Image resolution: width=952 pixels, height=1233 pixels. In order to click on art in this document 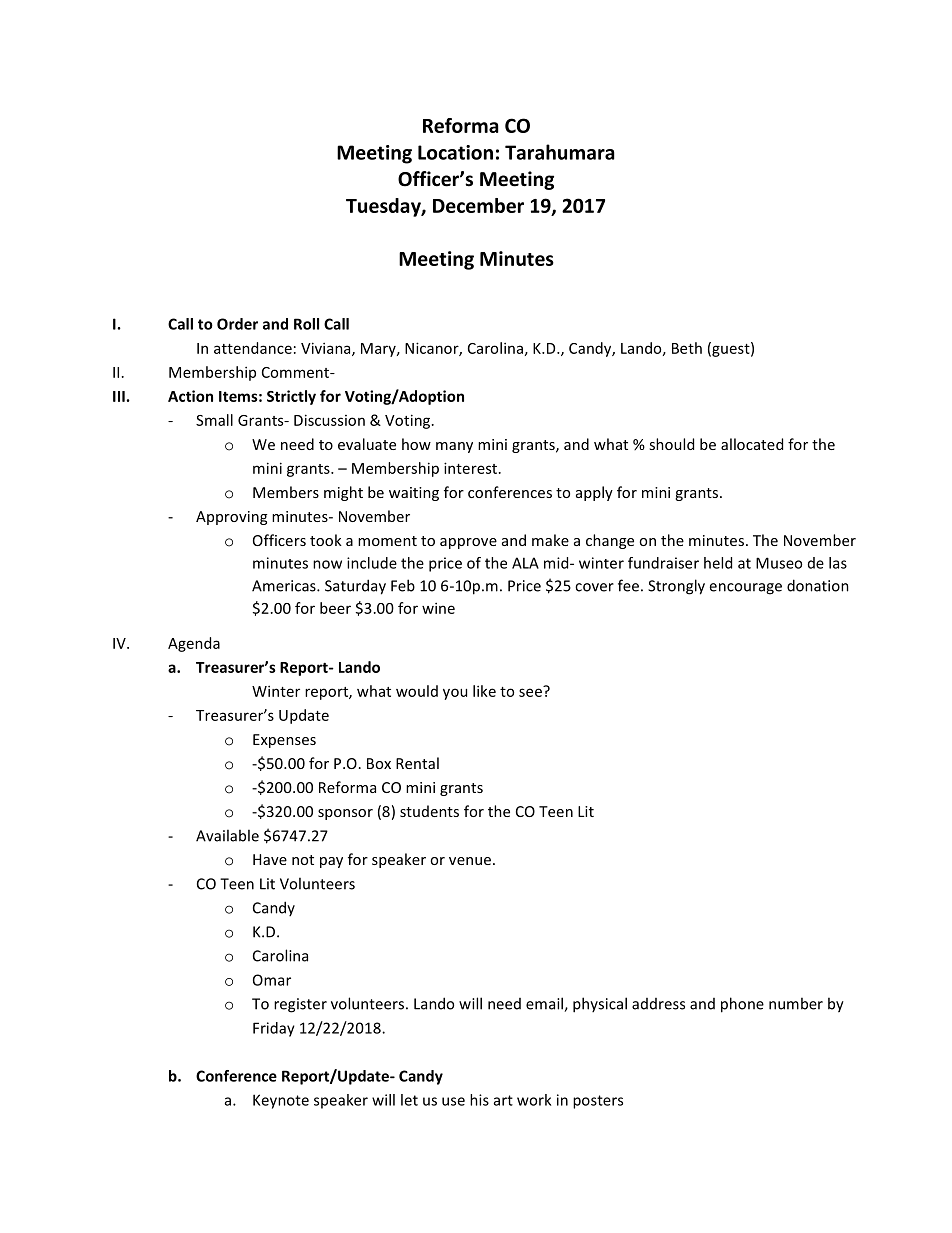, I will do `click(503, 1100)`.
